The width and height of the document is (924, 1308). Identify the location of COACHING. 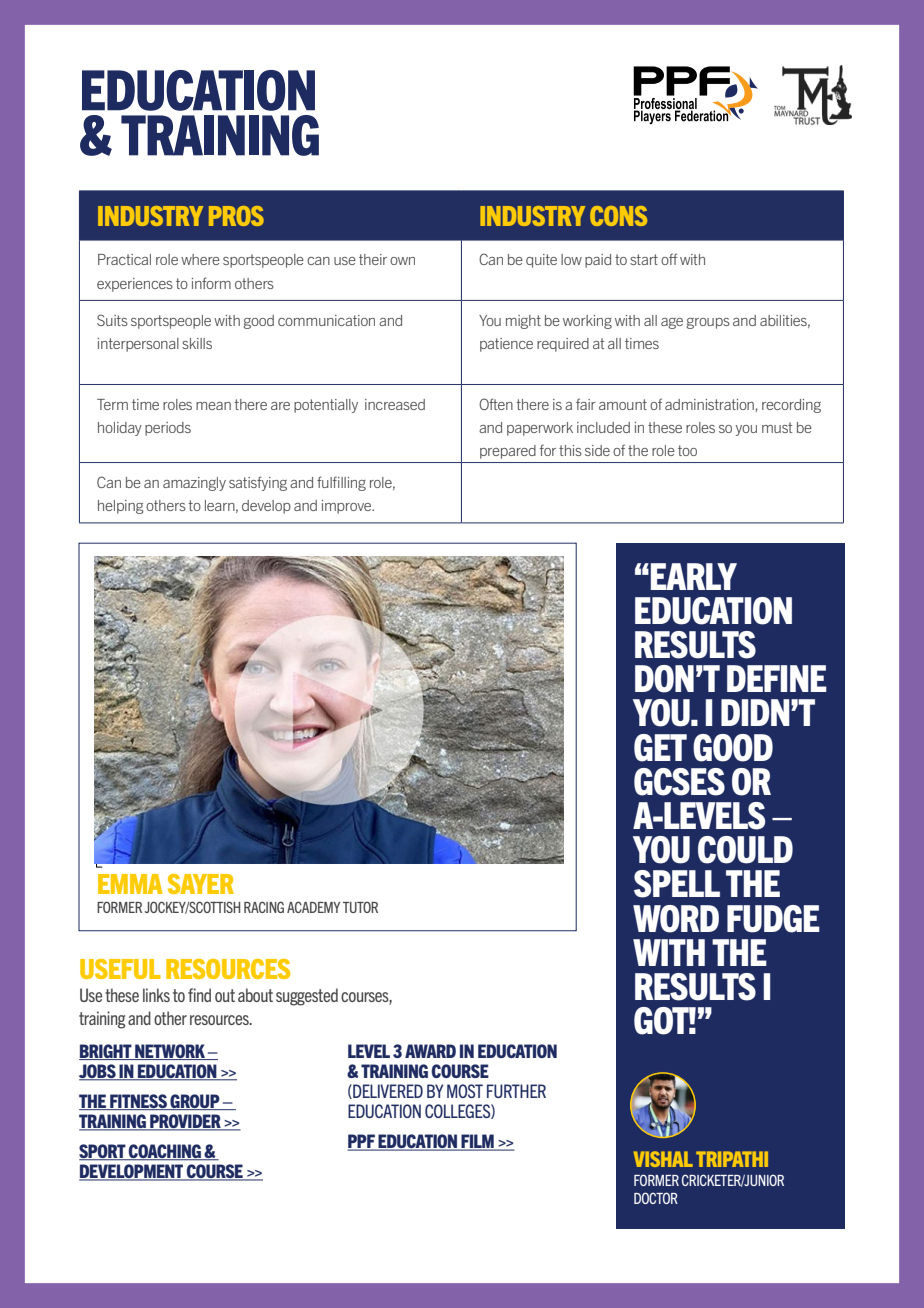
(165, 1152).
